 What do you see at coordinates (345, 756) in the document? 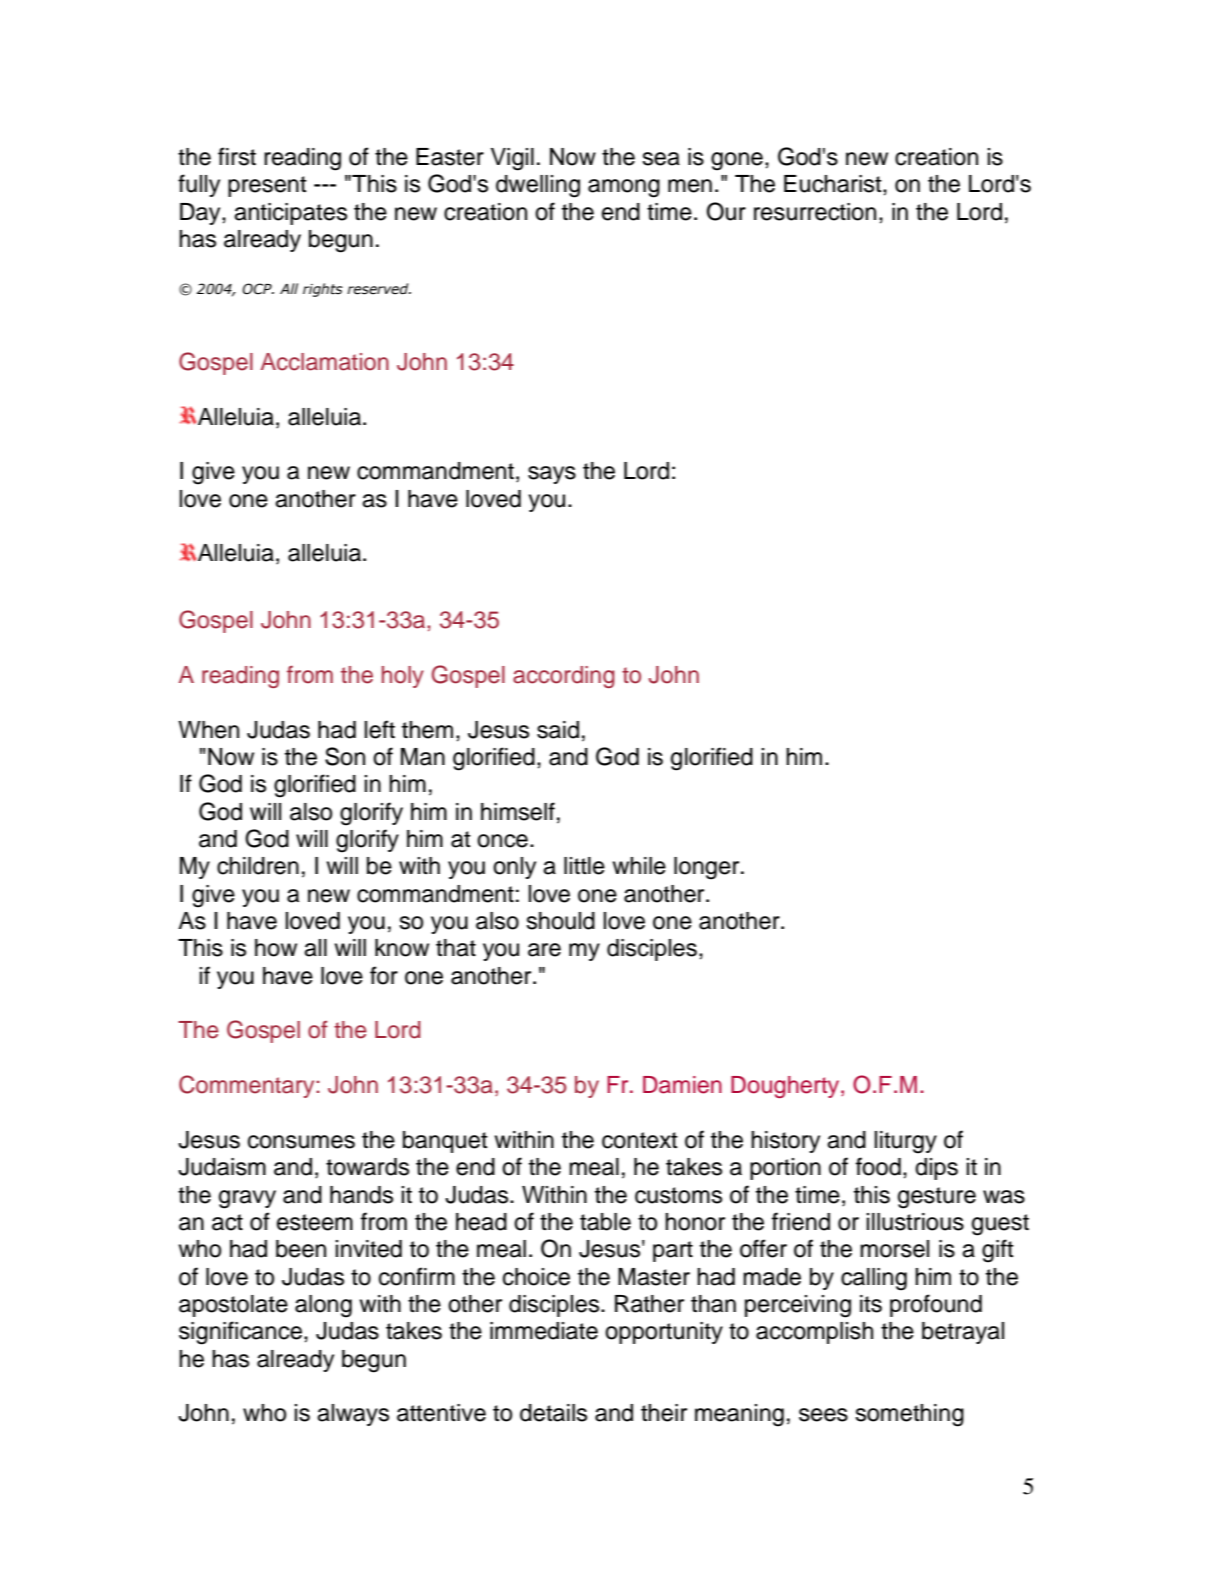
I see `Son` at bounding box center [345, 756].
